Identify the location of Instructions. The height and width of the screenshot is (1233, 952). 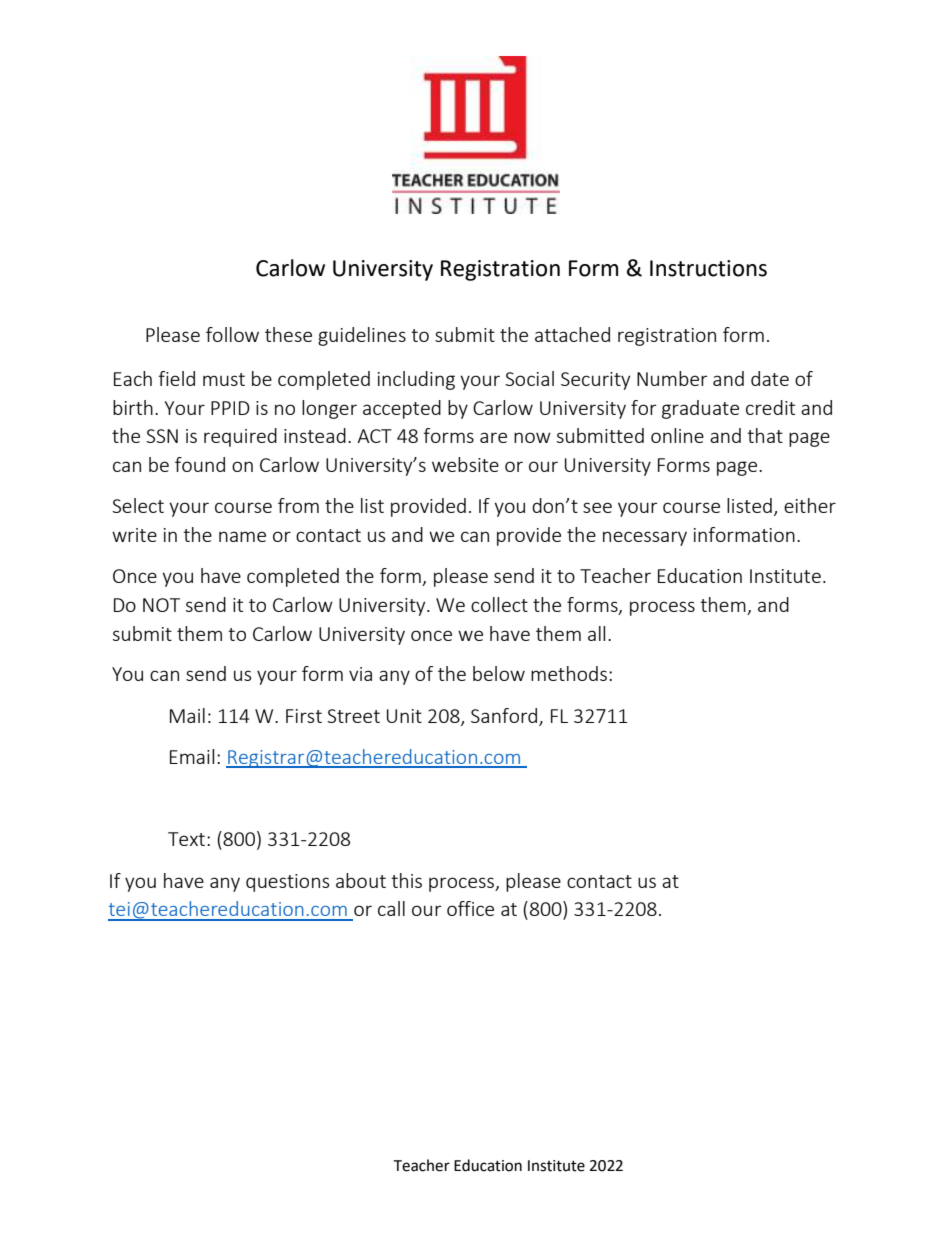
(708, 268).
